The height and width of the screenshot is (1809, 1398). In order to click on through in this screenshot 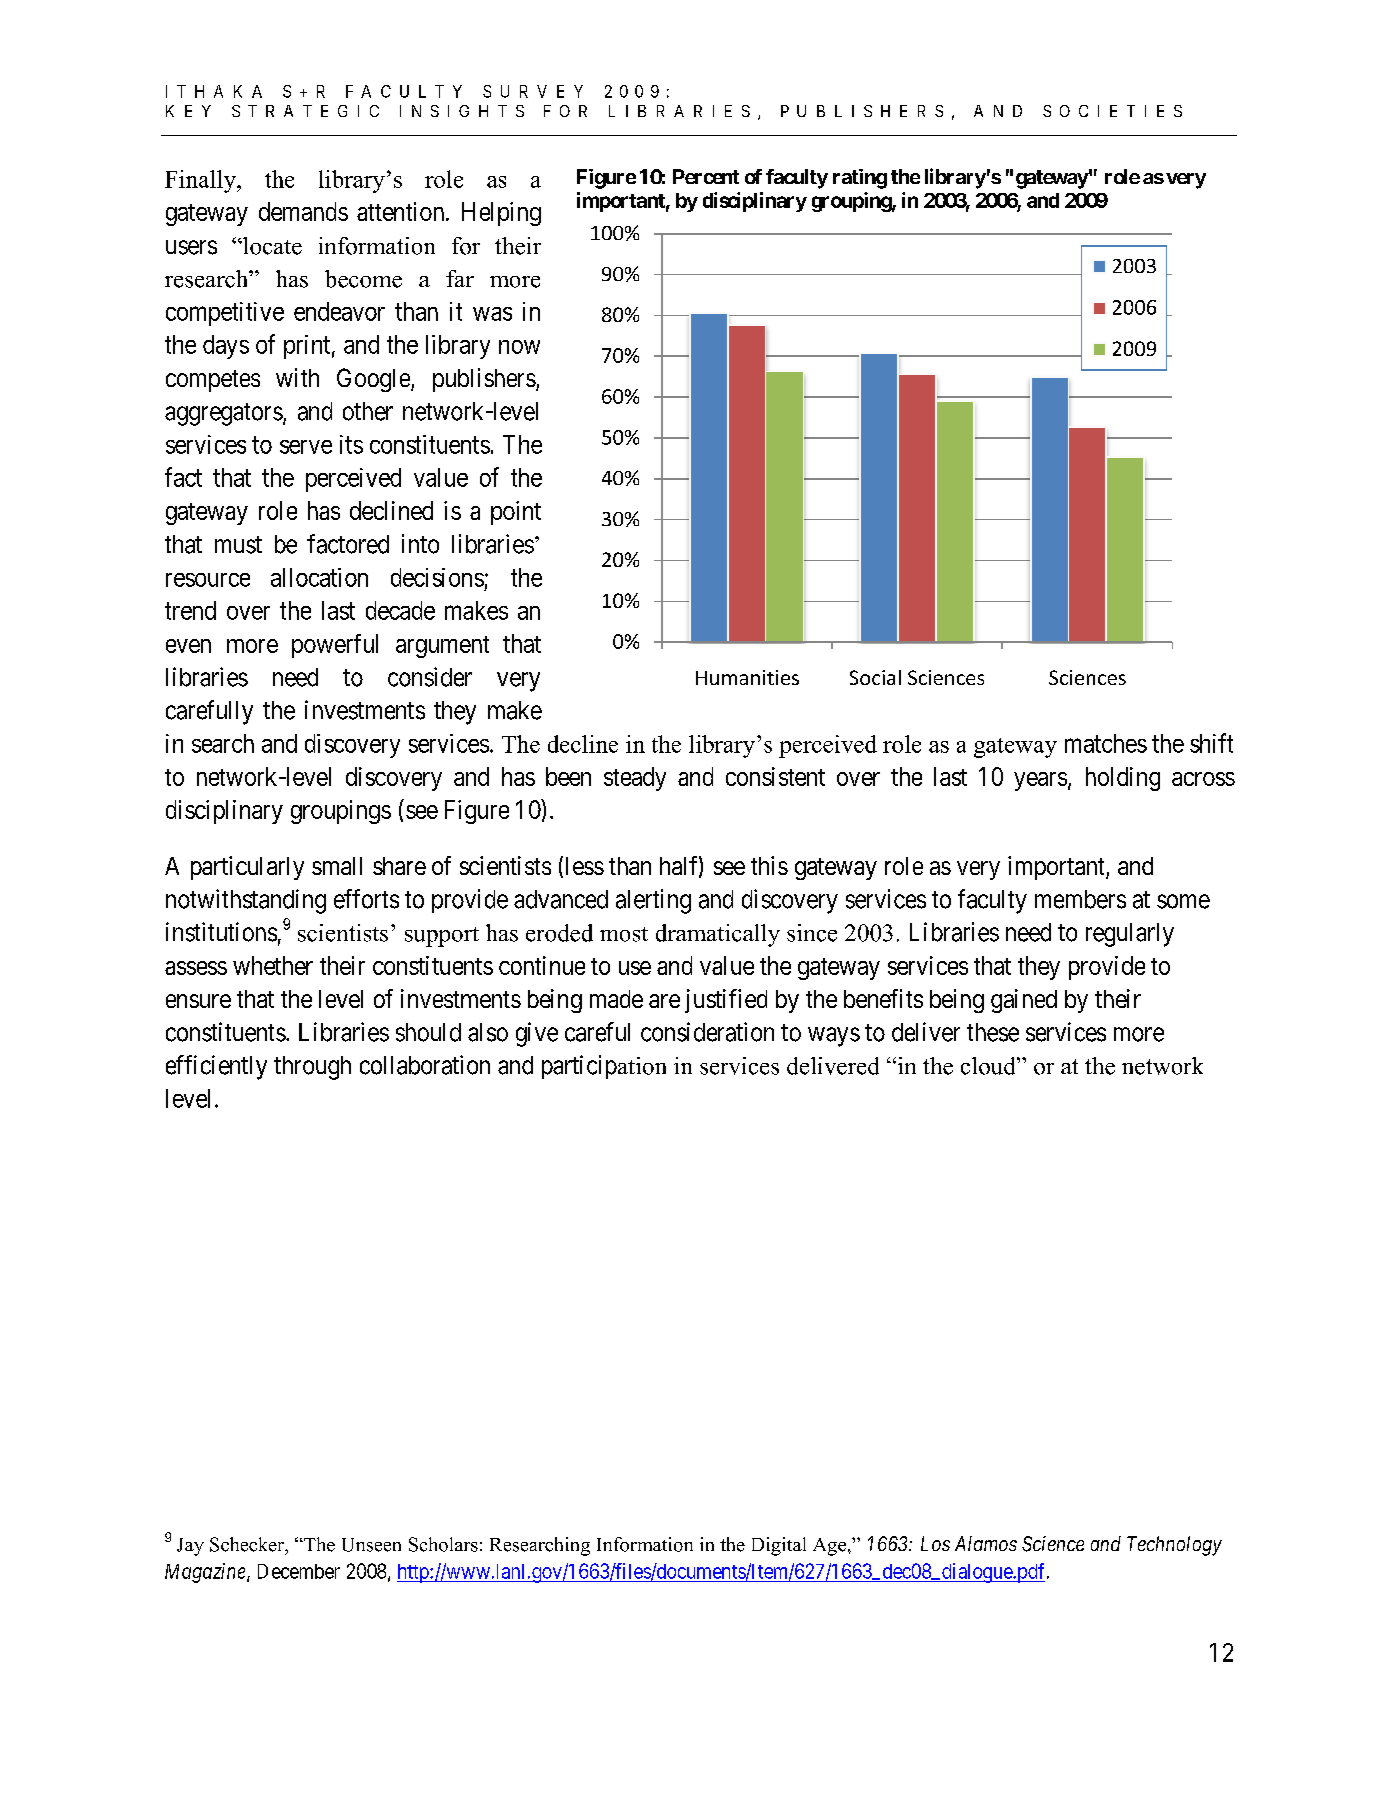, I will do `click(312, 1068)`.
